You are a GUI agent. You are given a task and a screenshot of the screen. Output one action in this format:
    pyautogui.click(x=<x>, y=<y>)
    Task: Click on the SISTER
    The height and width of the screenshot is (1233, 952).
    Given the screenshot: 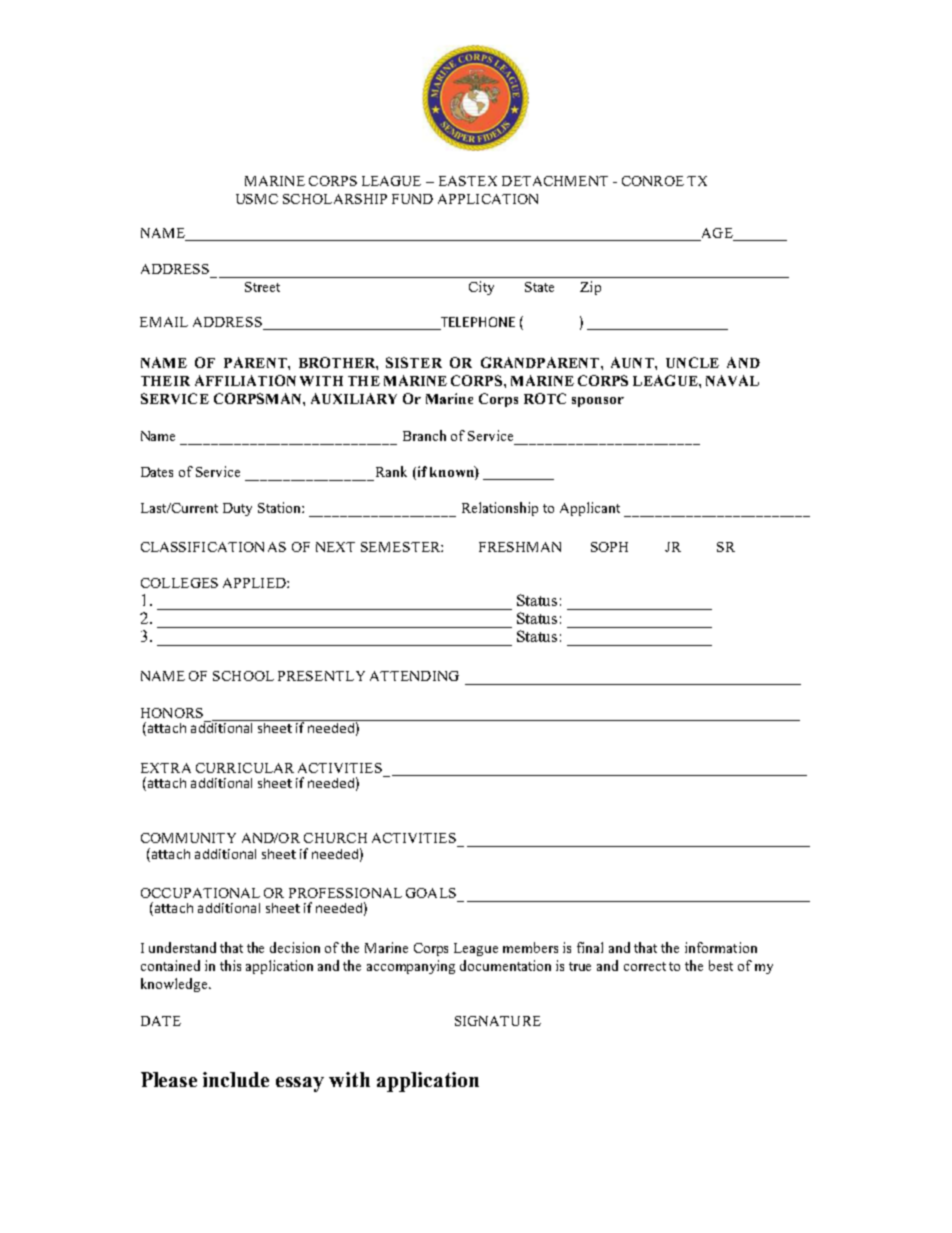 What is the action you would take?
    pyautogui.click(x=414, y=362)
